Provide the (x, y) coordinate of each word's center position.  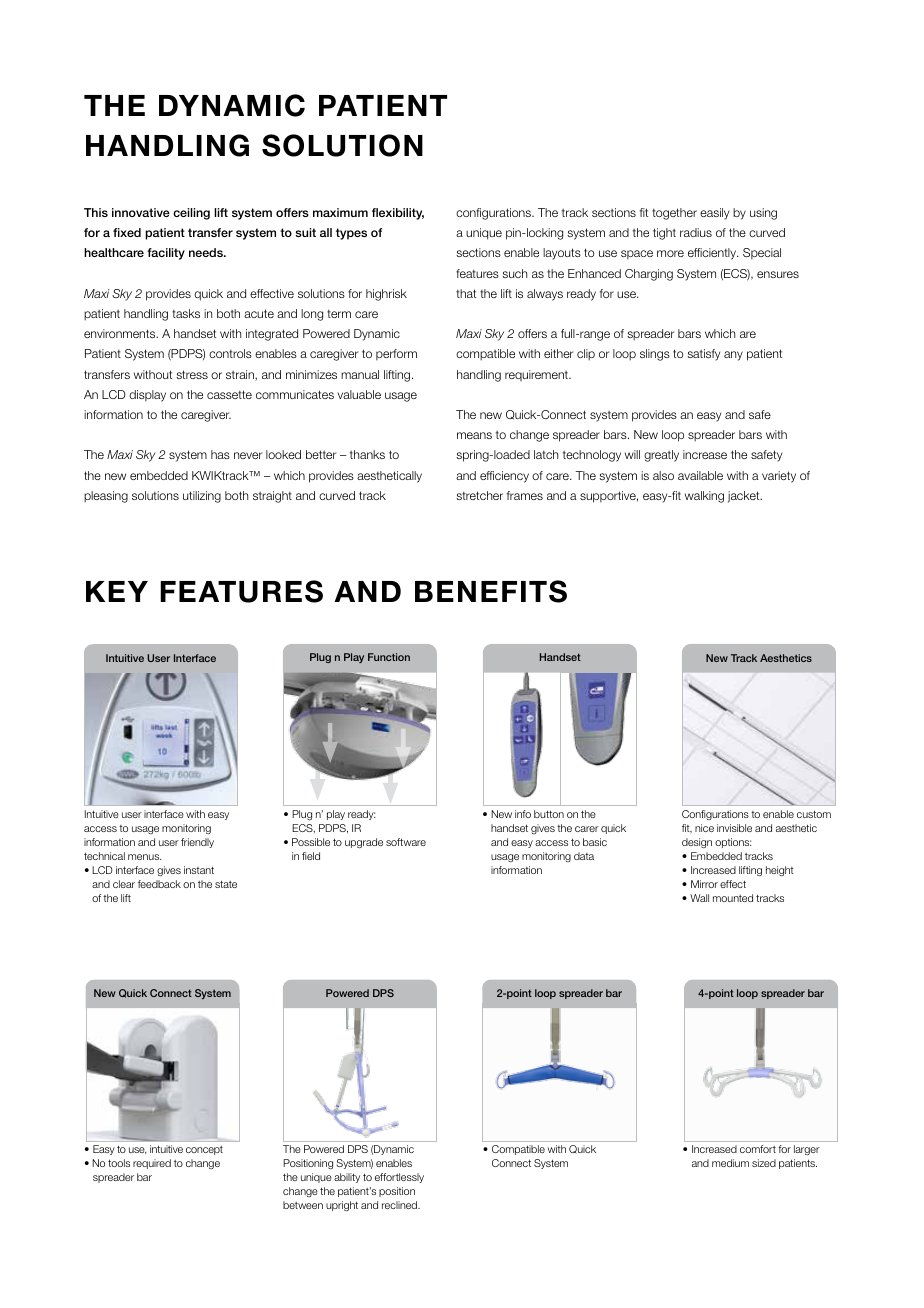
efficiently (713, 254)
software (406, 842)
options (733, 843)
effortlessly (399, 1178)
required (152, 1164)
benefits (491, 591)
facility (166, 254)
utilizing (202, 497)
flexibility (398, 214)
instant (199, 870)
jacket (745, 497)
